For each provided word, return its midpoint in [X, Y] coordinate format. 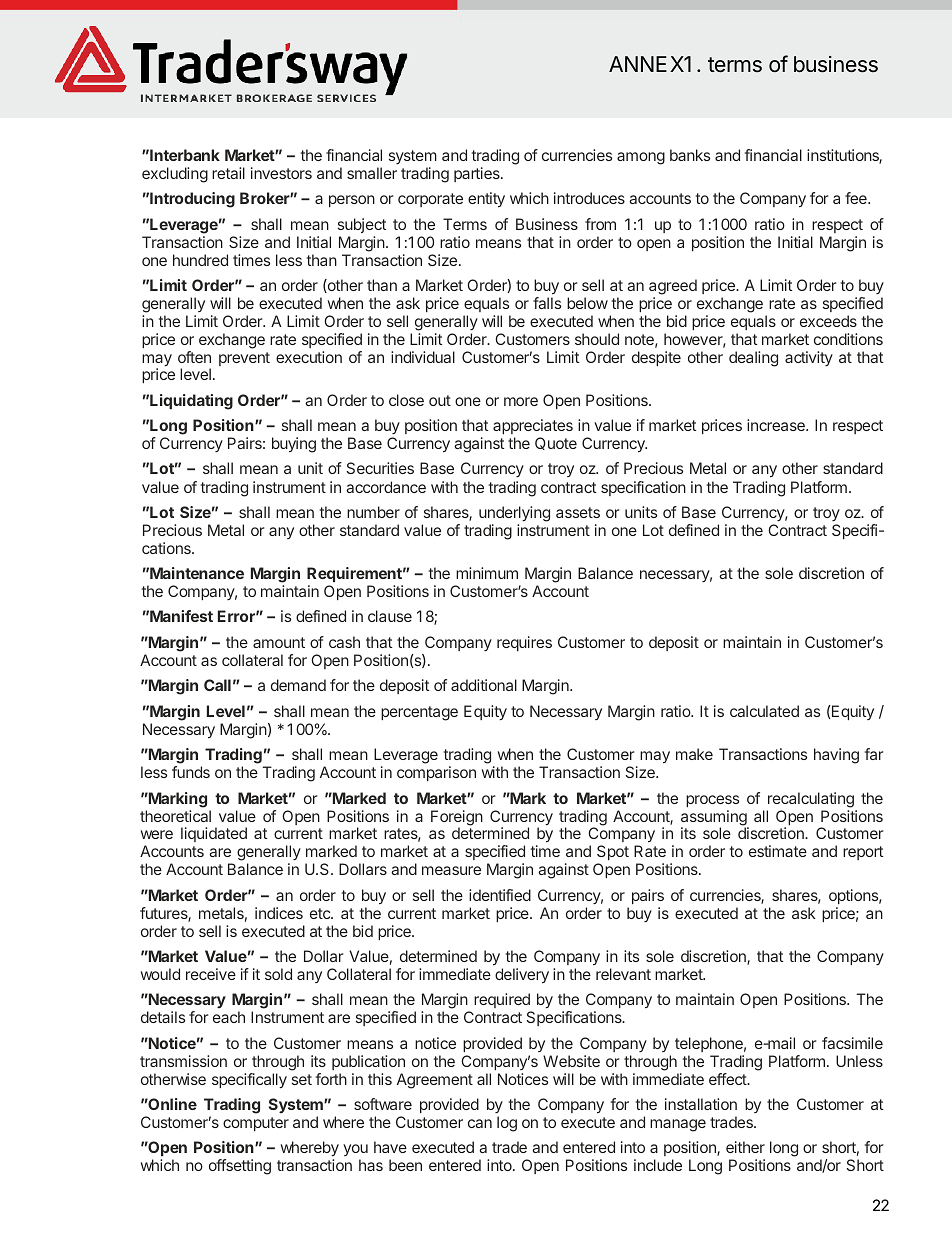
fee [857, 198]
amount [279, 642]
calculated [764, 711]
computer [256, 1124]
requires [524, 643]
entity [486, 200]
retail [228, 173]
